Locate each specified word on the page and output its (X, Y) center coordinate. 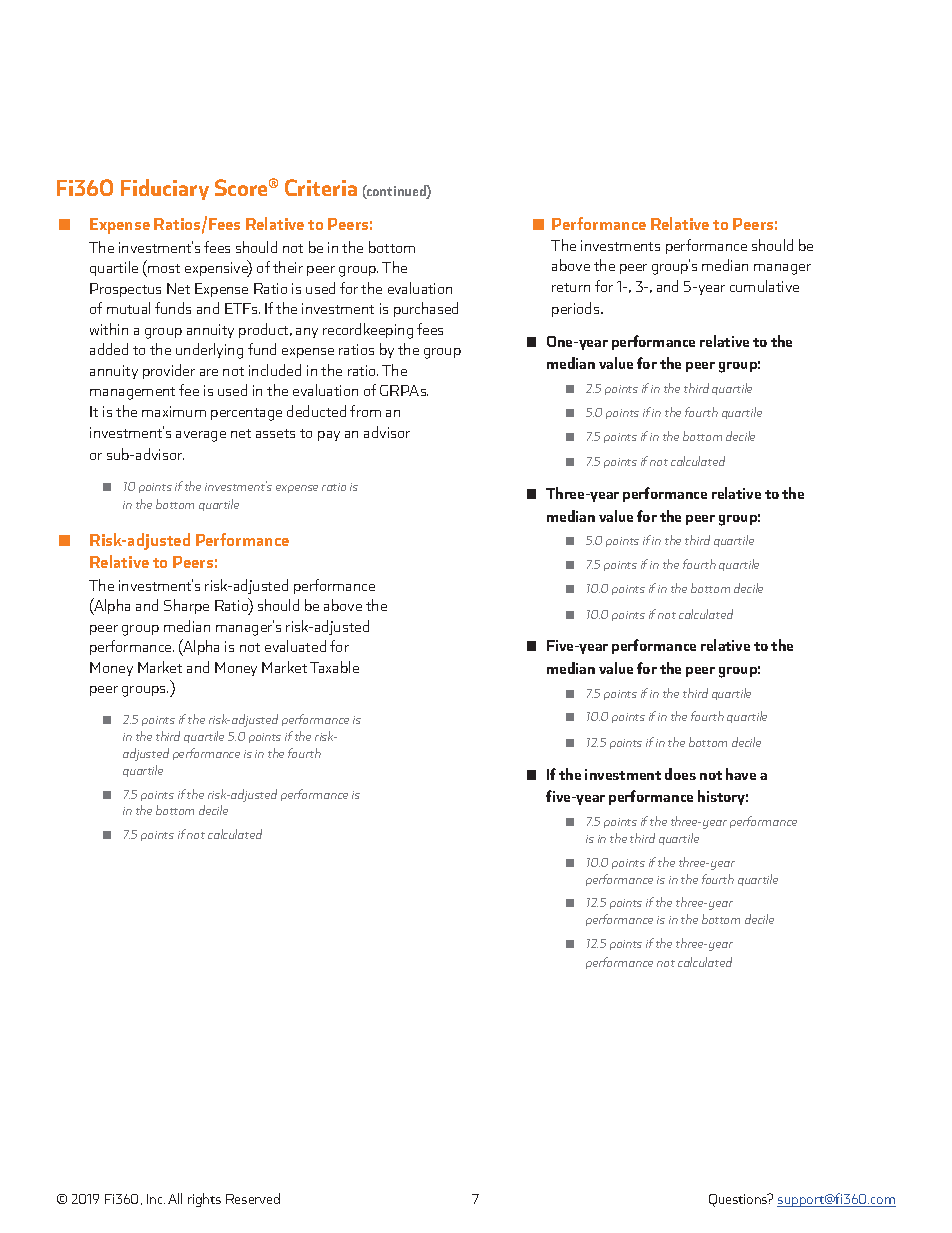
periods (577, 309)
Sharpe (186, 606)
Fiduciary (165, 189)
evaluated (295, 646)
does (680, 774)
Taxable (334, 667)
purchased (426, 309)
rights (204, 1200)
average (201, 436)
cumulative (764, 286)
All (175, 1198)
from (365, 411)
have (741, 774)
